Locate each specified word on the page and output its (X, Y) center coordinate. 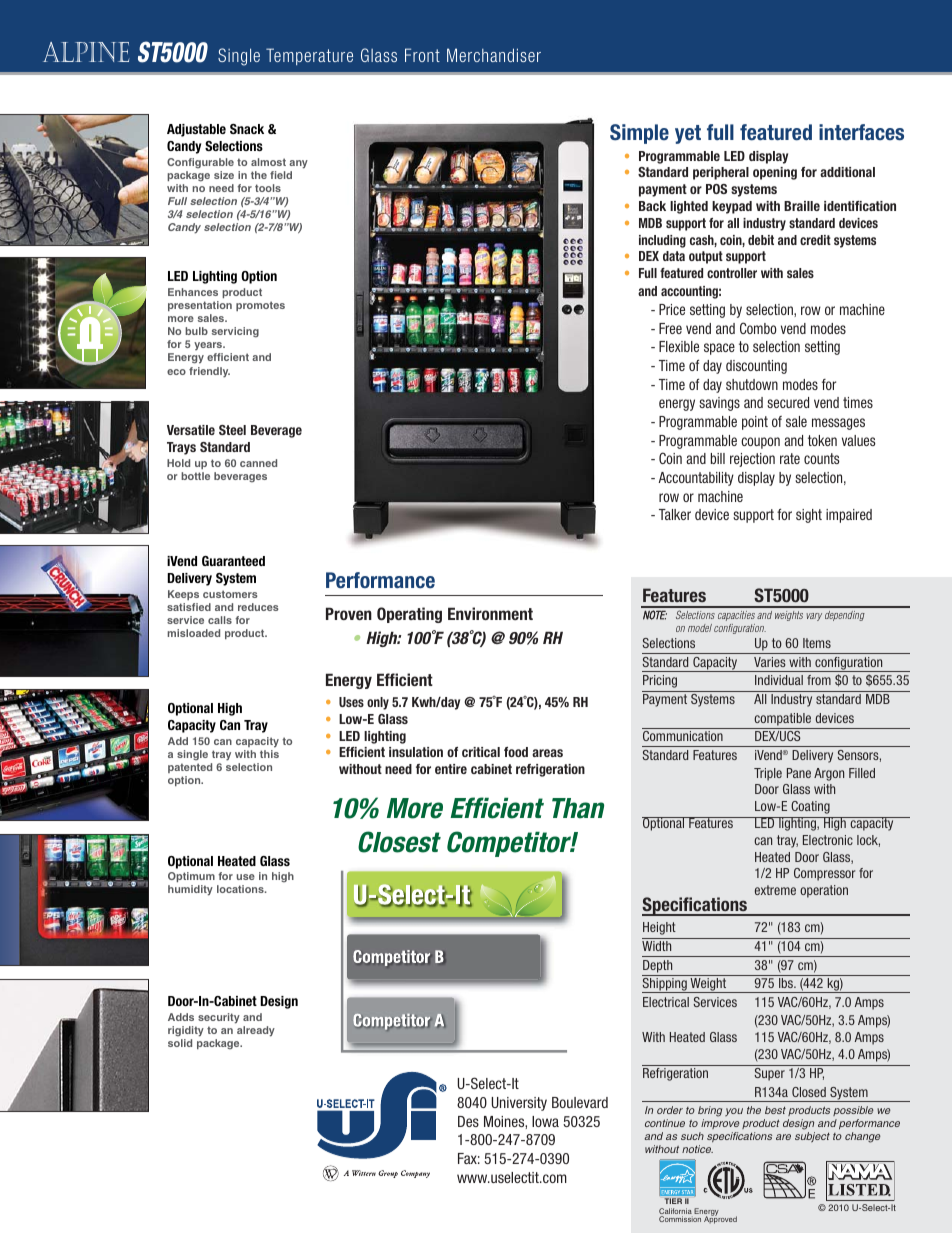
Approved (720, 1219)
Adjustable (196, 130)
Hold (178, 463)
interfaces (861, 132)
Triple (768, 774)
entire (451, 769)
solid (180, 1043)
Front (422, 55)
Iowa (545, 1121)
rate (790, 458)
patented (190, 768)
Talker (675, 514)
